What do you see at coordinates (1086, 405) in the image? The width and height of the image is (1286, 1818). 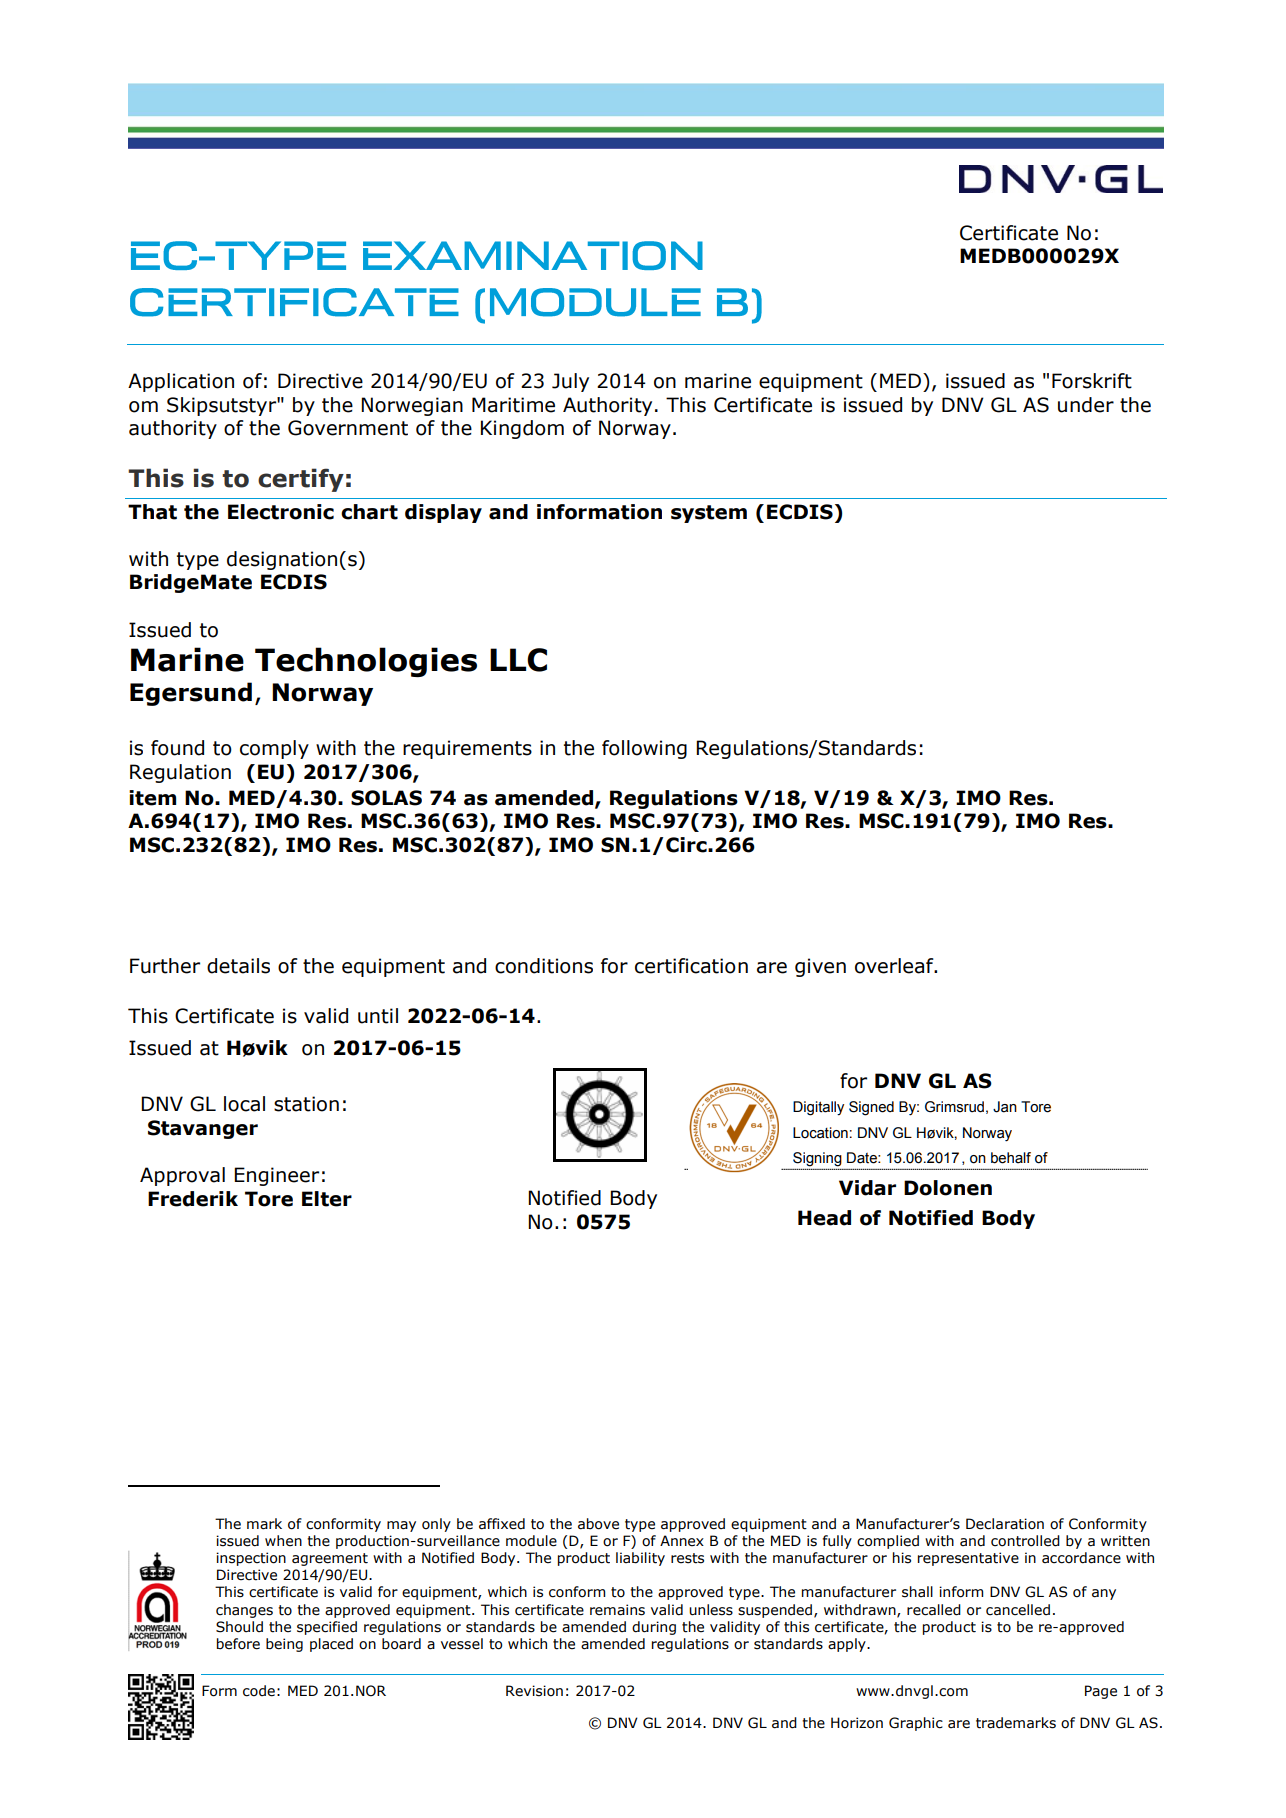 I see `under` at bounding box center [1086, 405].
